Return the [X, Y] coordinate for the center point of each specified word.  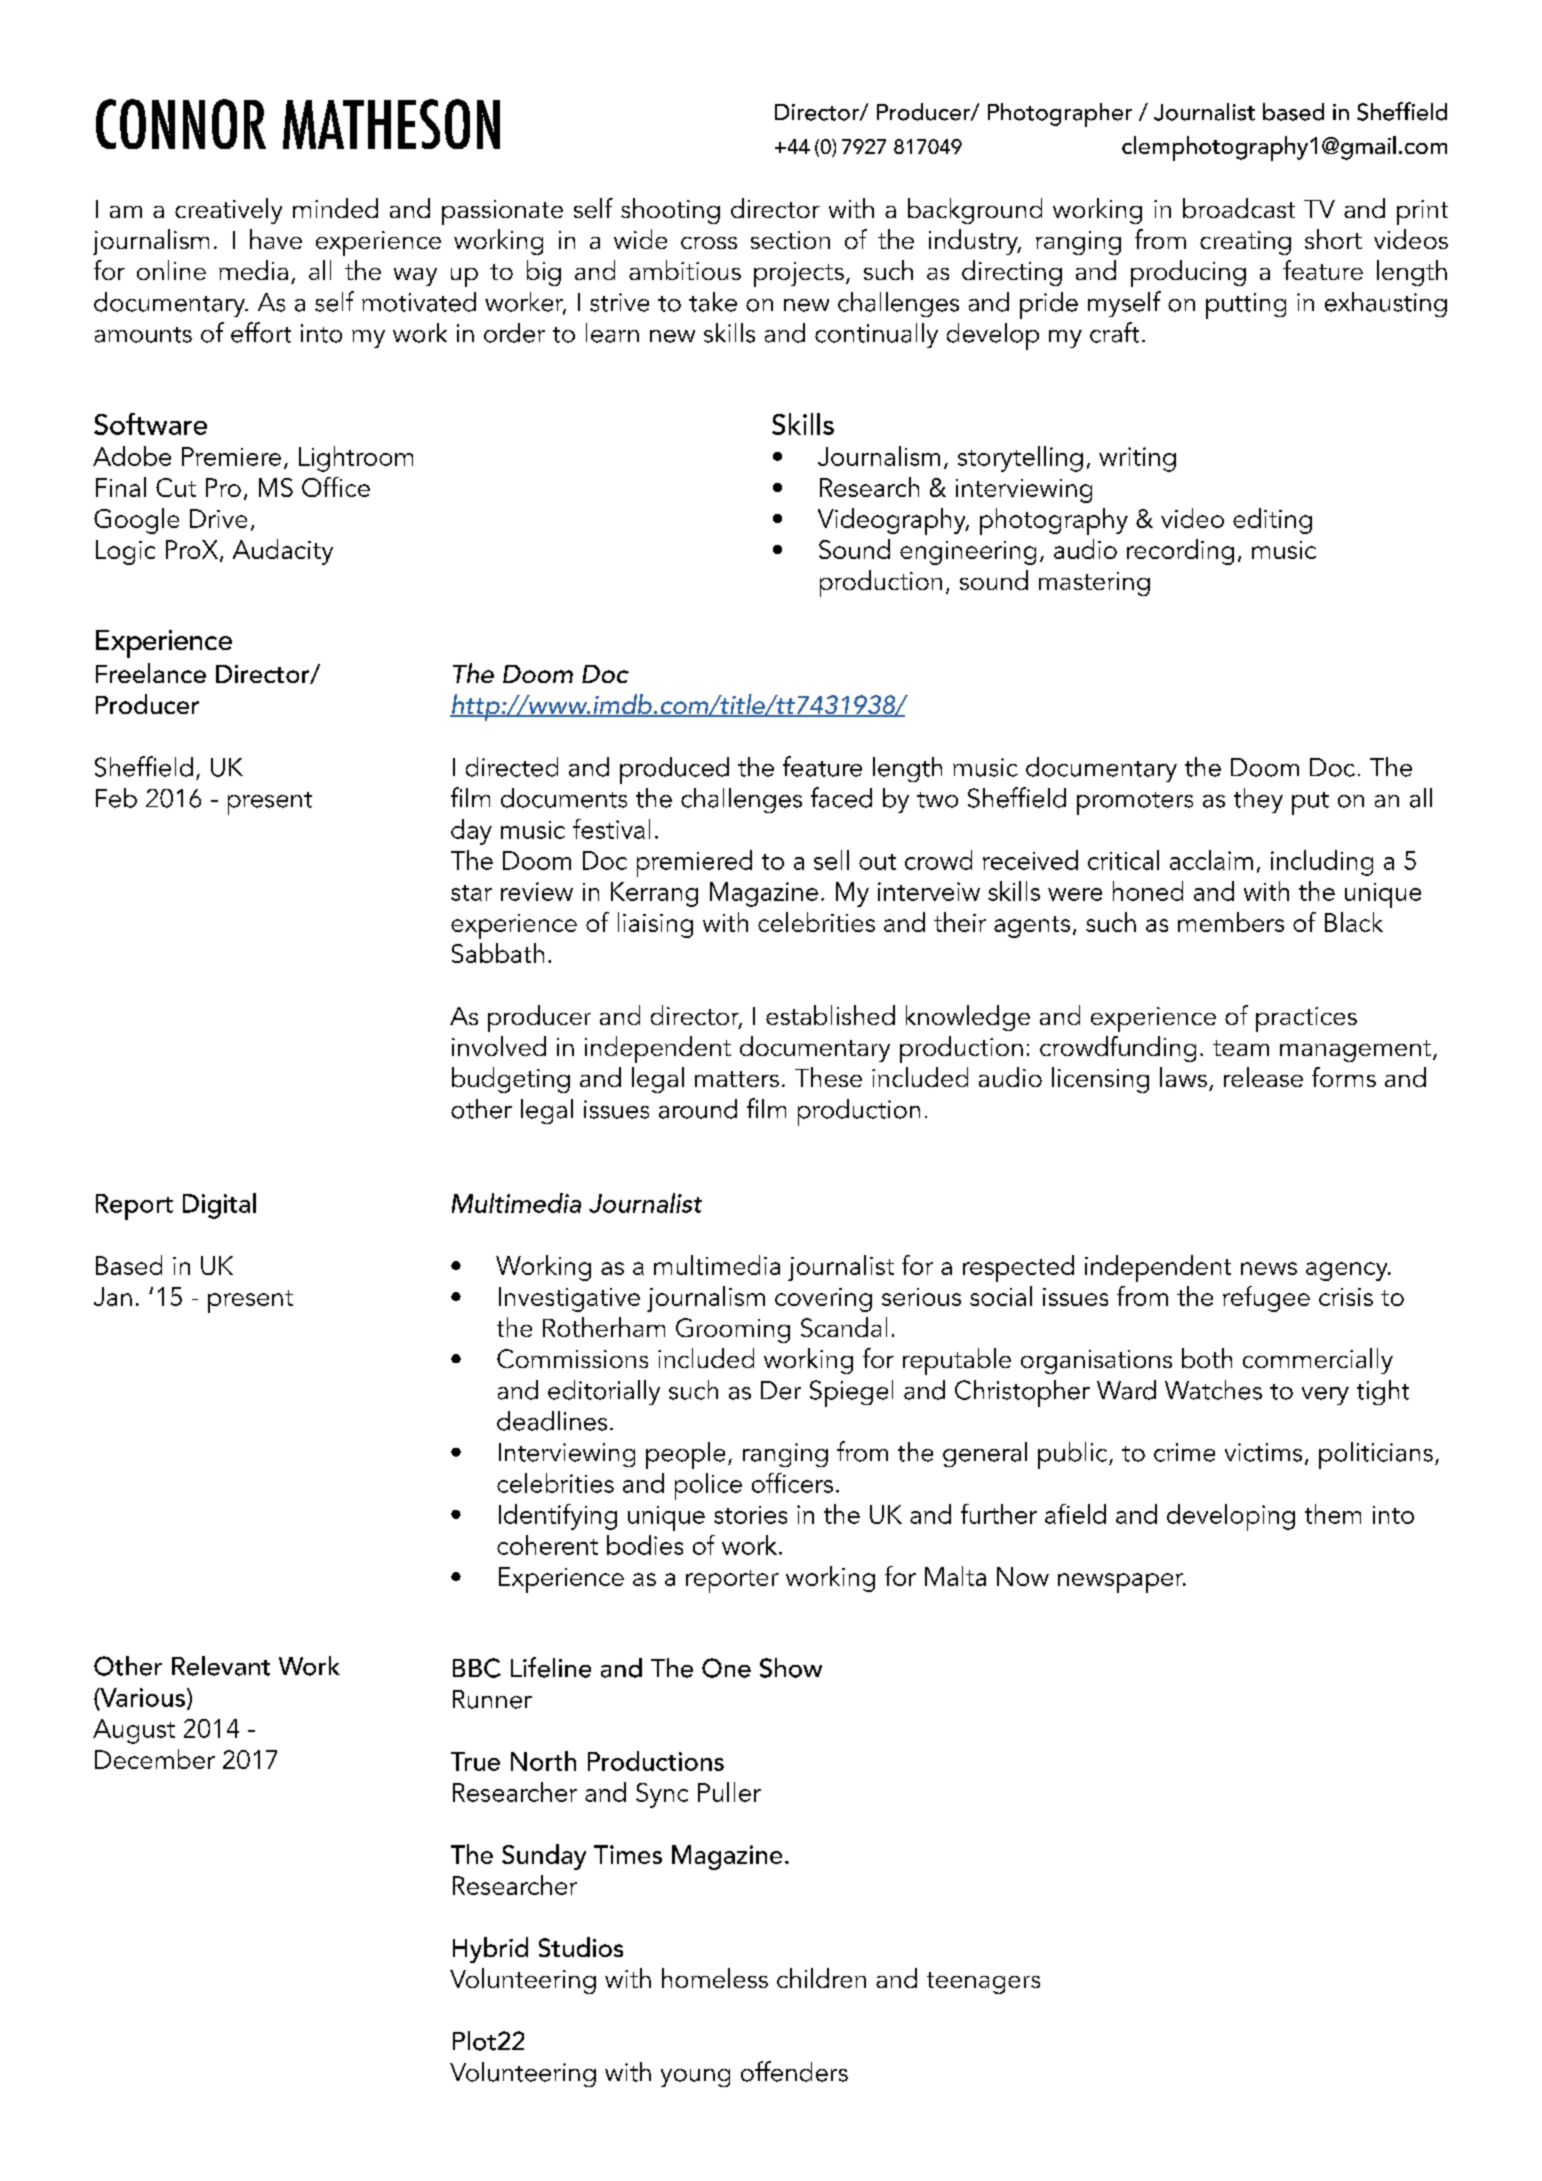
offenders [794, 2071]
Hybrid [490, 1950]
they [1258, 800]
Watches [1213, 1390]
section [790, 240]
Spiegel [851, 1393]
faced [841, 797]
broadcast [1239, 208]
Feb [116, 798]
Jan [113, 1296]
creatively [228, 211]
